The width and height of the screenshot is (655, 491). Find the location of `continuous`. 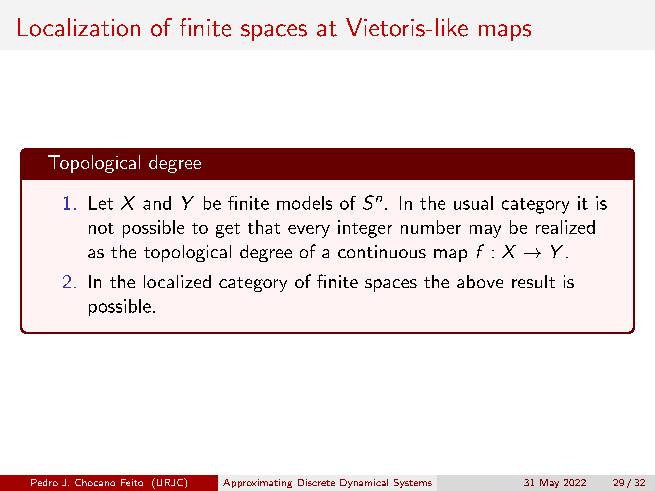

continuous is located at coordinates (382, 251).
